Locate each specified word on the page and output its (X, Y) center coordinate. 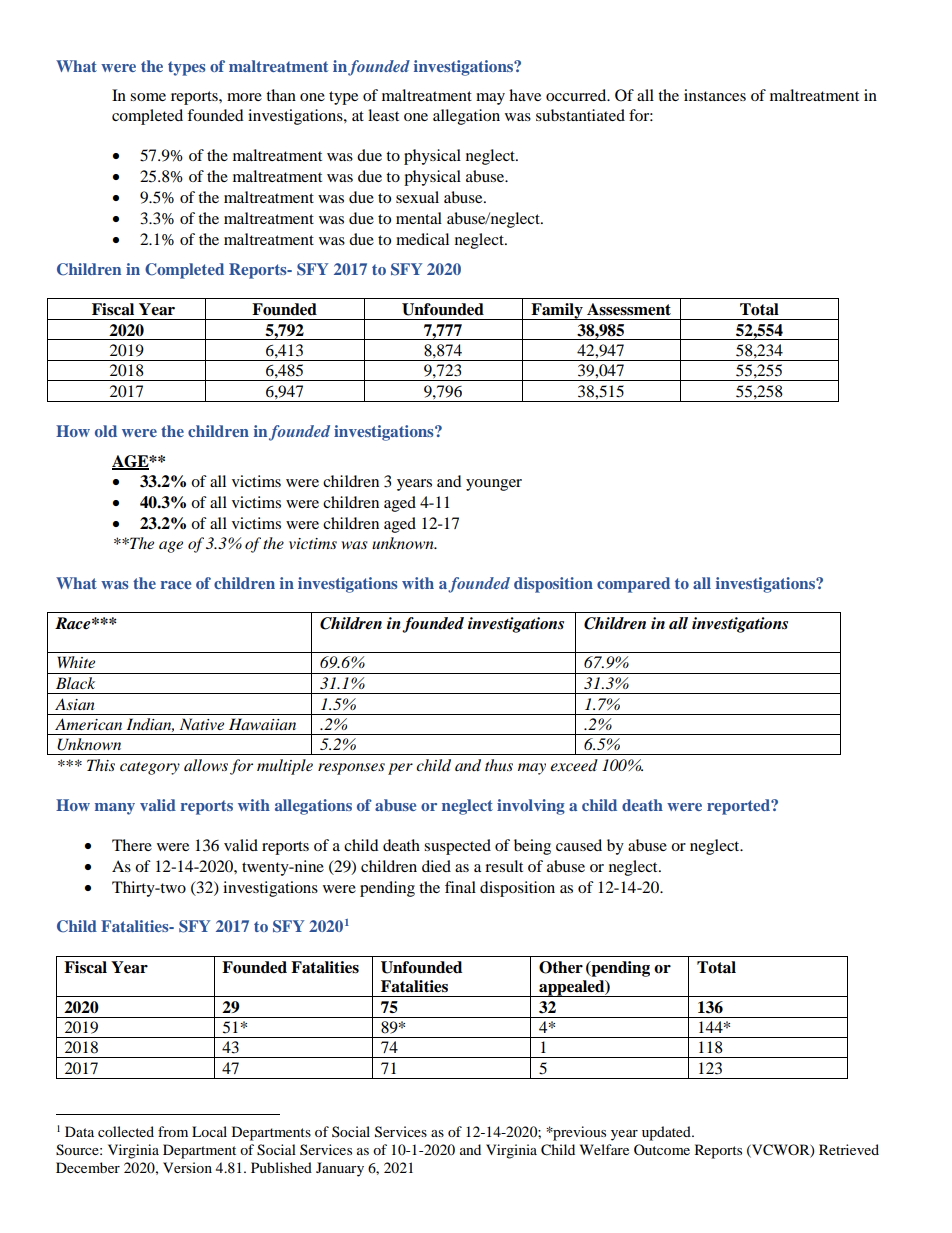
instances (715, 95)
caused (579, 845)
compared (633, 585)
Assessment (629, 309)
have (525, 95)
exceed (574, 765)
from (173, 1131)
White (76, 662)
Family (557, 311)
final (460, 887)
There (132, 845)
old (106, 431)
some (148, 97)
